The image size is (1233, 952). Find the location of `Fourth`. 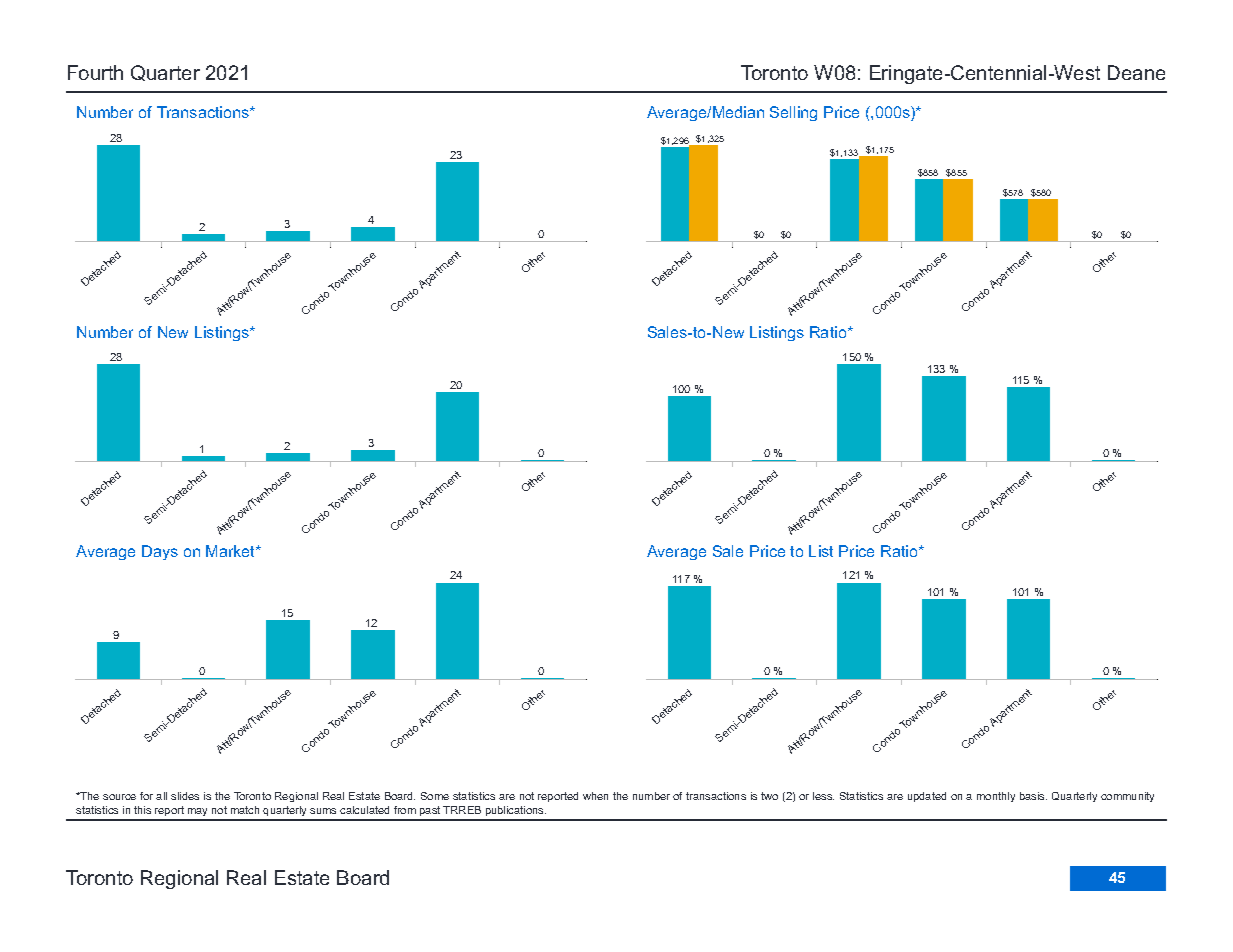

Fourth is located at coordinates (95, 72).
